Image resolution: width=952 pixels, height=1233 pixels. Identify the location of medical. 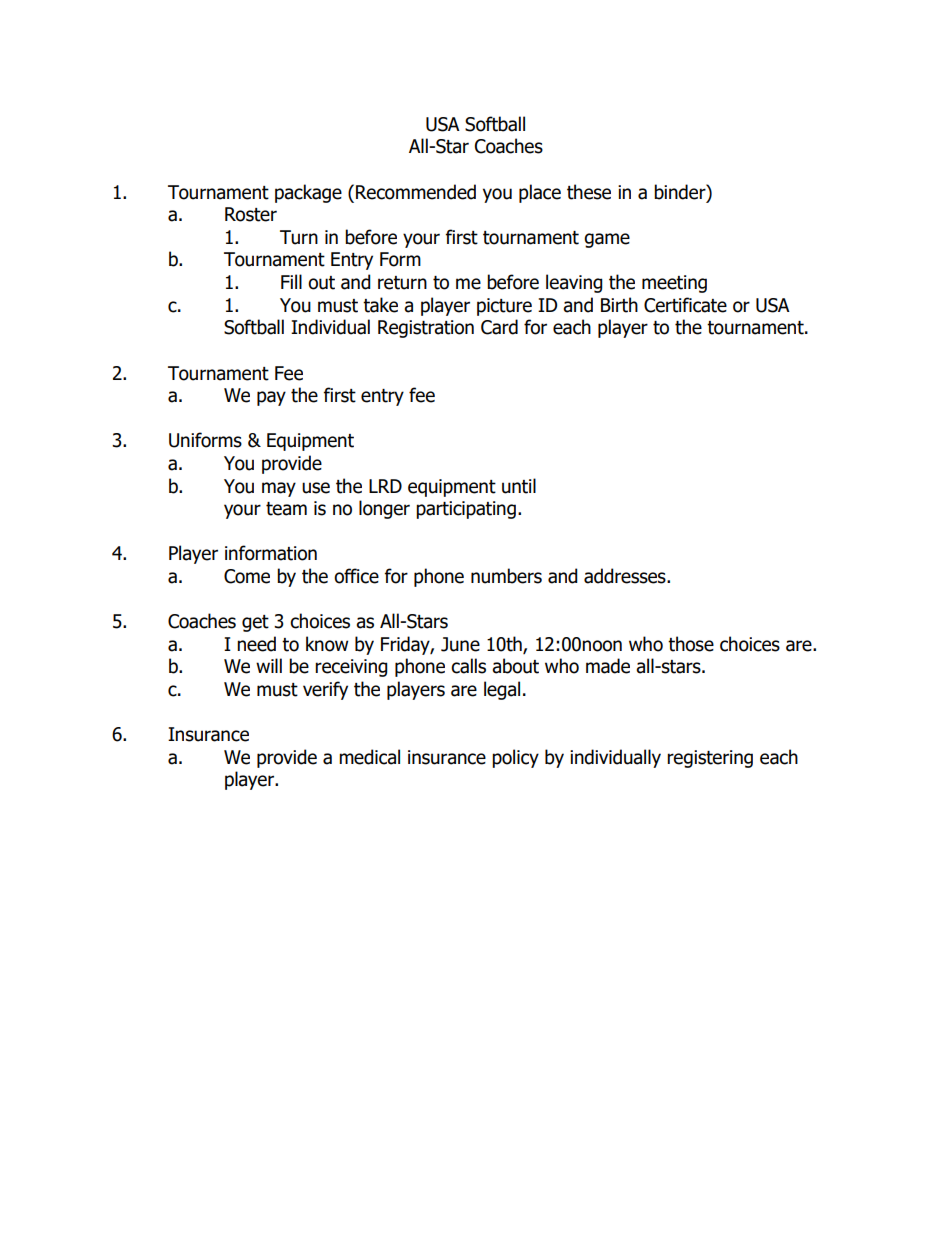
(369, 757).
